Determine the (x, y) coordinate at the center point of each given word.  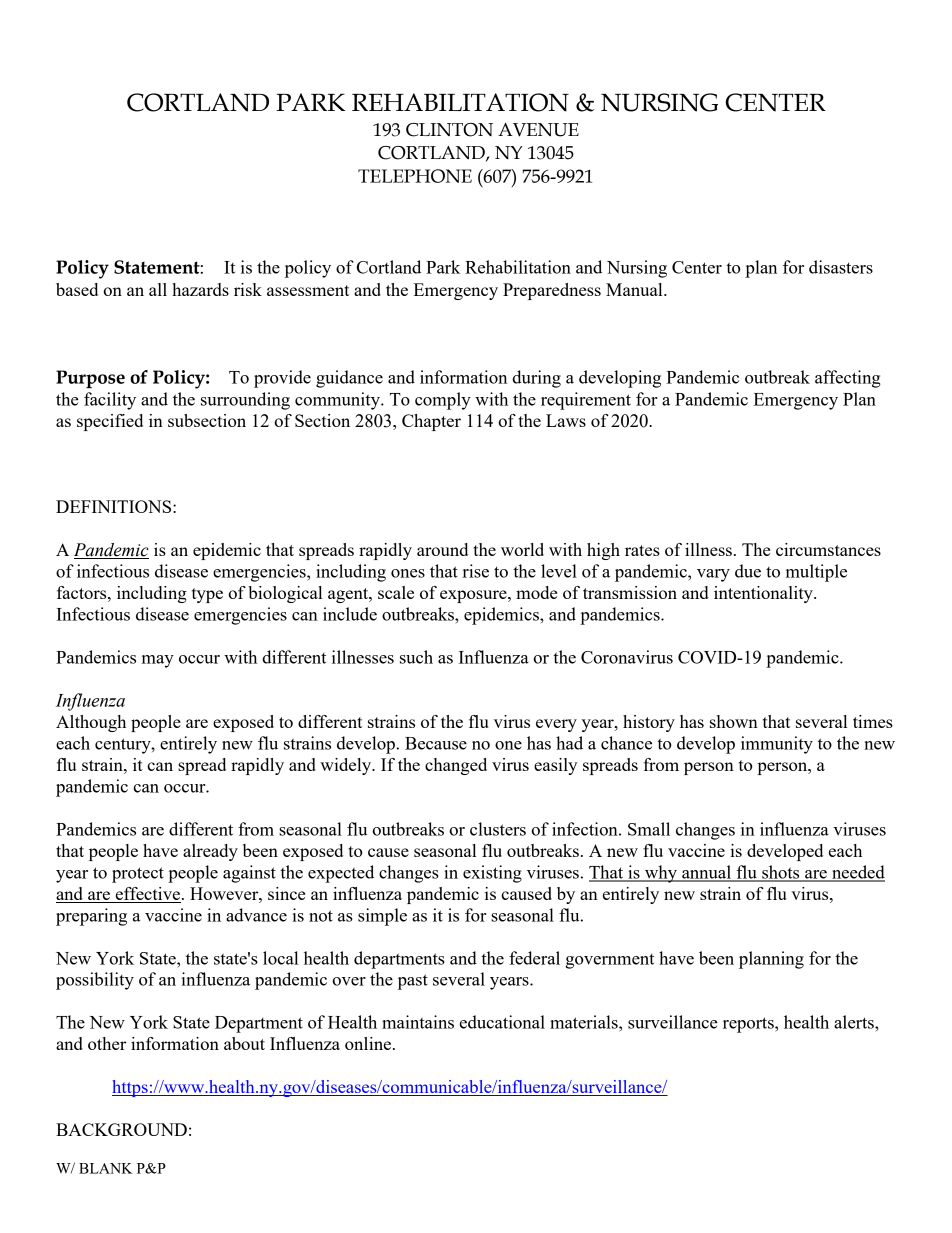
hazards (200, 289)
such (416, 657)
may (158, 661)
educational (502, 1022)
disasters (841, 267)
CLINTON (449, 130)
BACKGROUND (121, 1129)
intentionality (764, 594)
